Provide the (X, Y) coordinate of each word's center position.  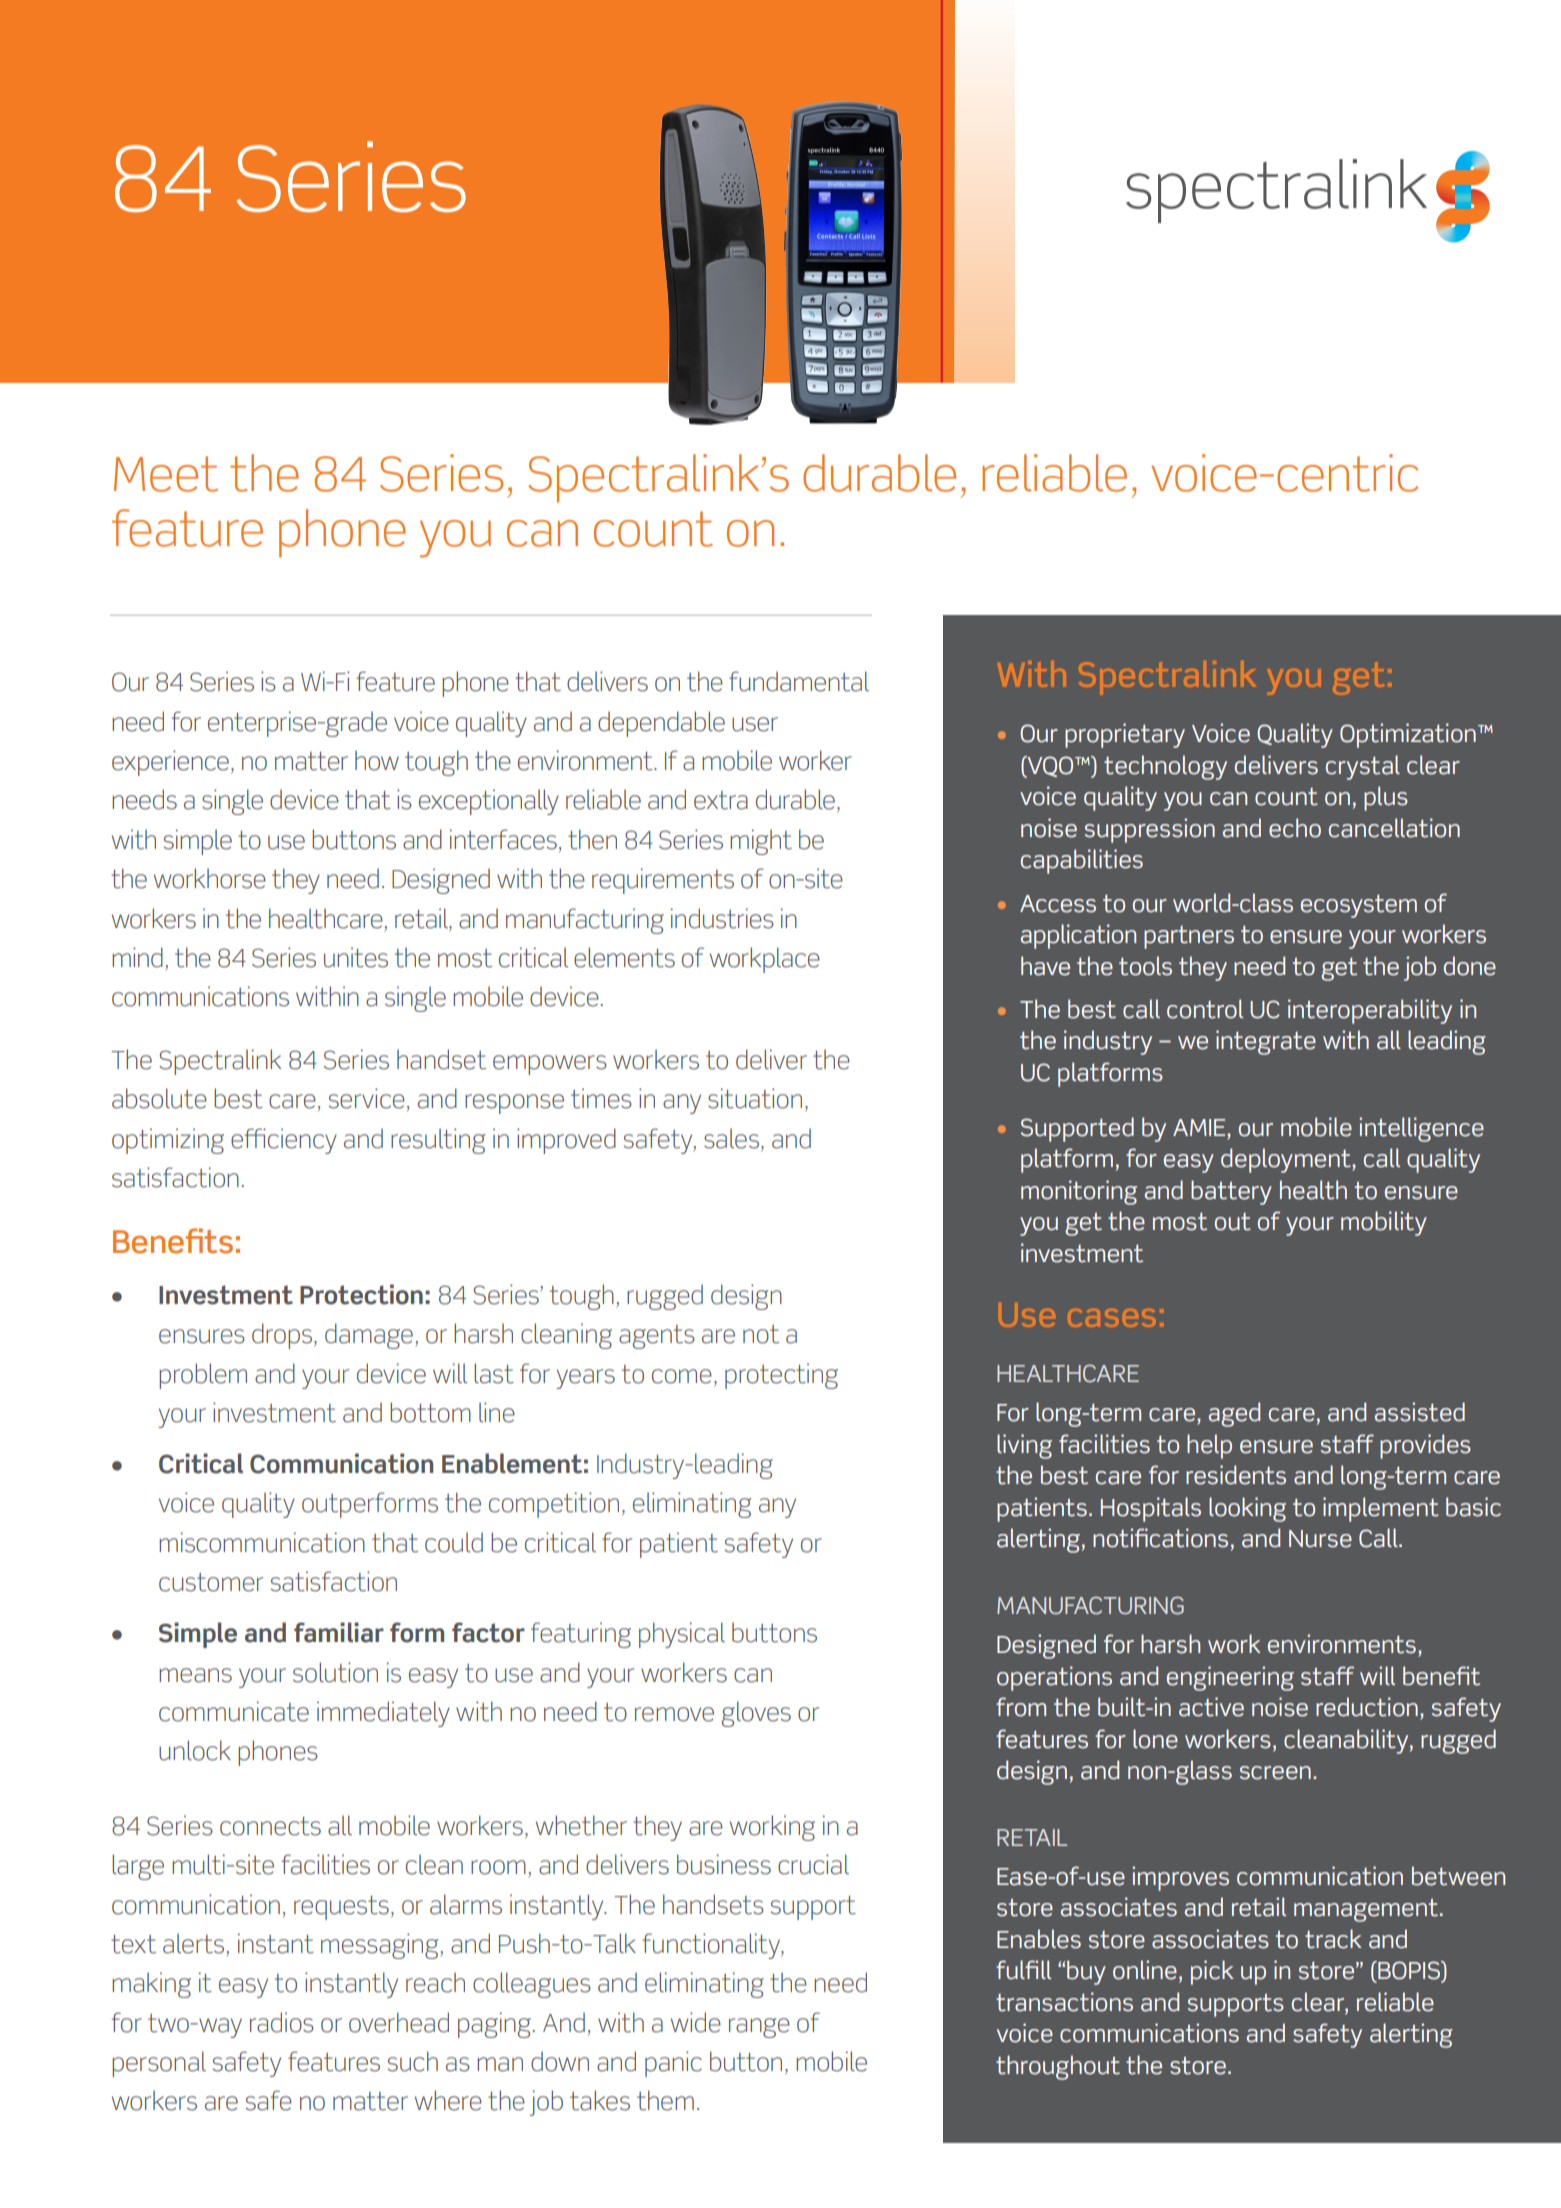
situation (755, 1098)
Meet (166, 474)
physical (682, 1635)
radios (282, 2022)
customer (211, 1582)
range (759, 2028)
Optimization (1408, 735)
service (367, 1098)
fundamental (799, 681)
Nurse (1320, 1539)
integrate (1266, 1042)
